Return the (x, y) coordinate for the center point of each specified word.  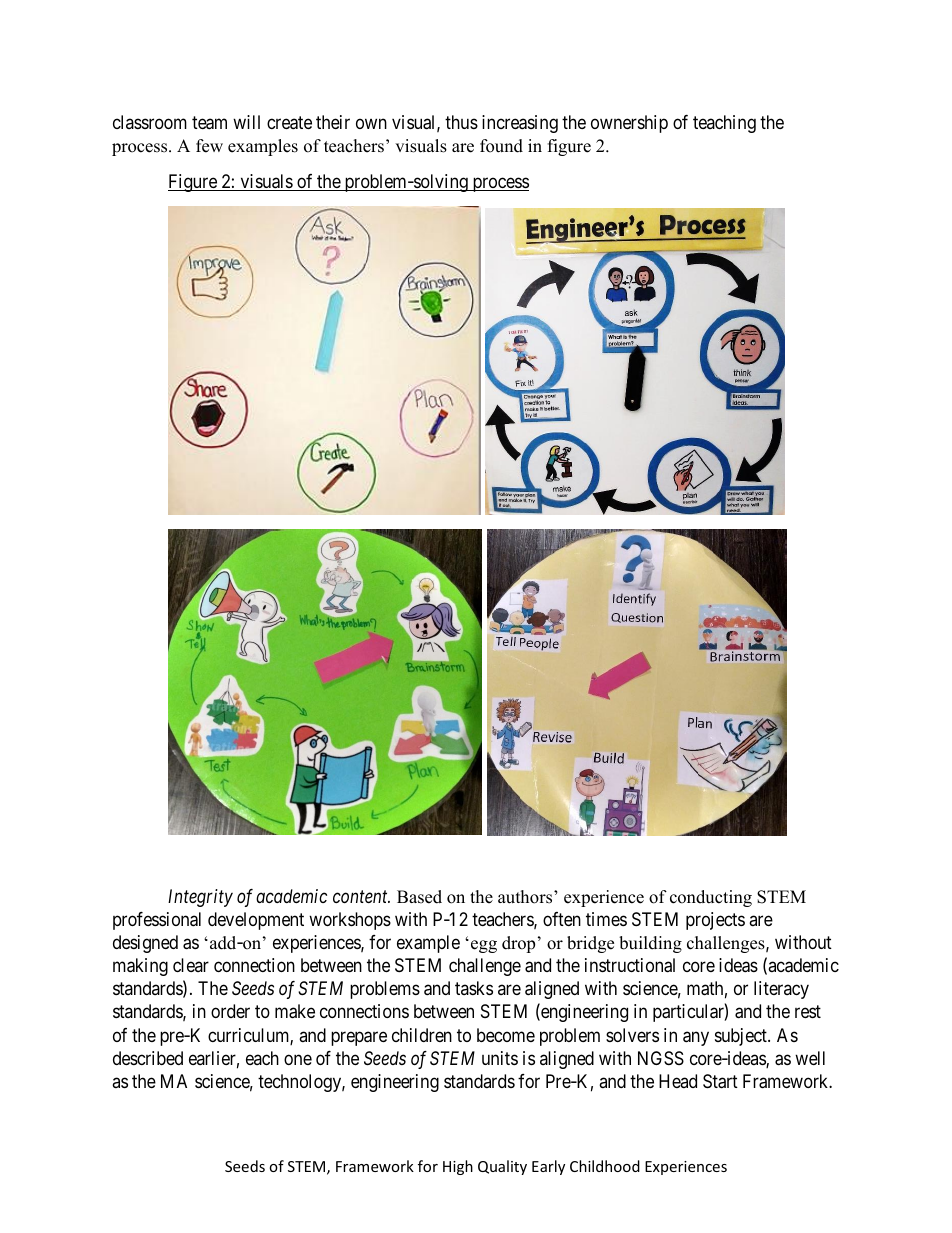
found (501, 146)
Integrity (200, 898)
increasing (520, 124)
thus (461, 122)
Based (419, 897)
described (148, 1058)
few (209, 146)
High (458, 1167)
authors (526, 897)
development (256, 921)
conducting (711, 898)
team (209, 123)
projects (715, 921)
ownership (629, 124)
